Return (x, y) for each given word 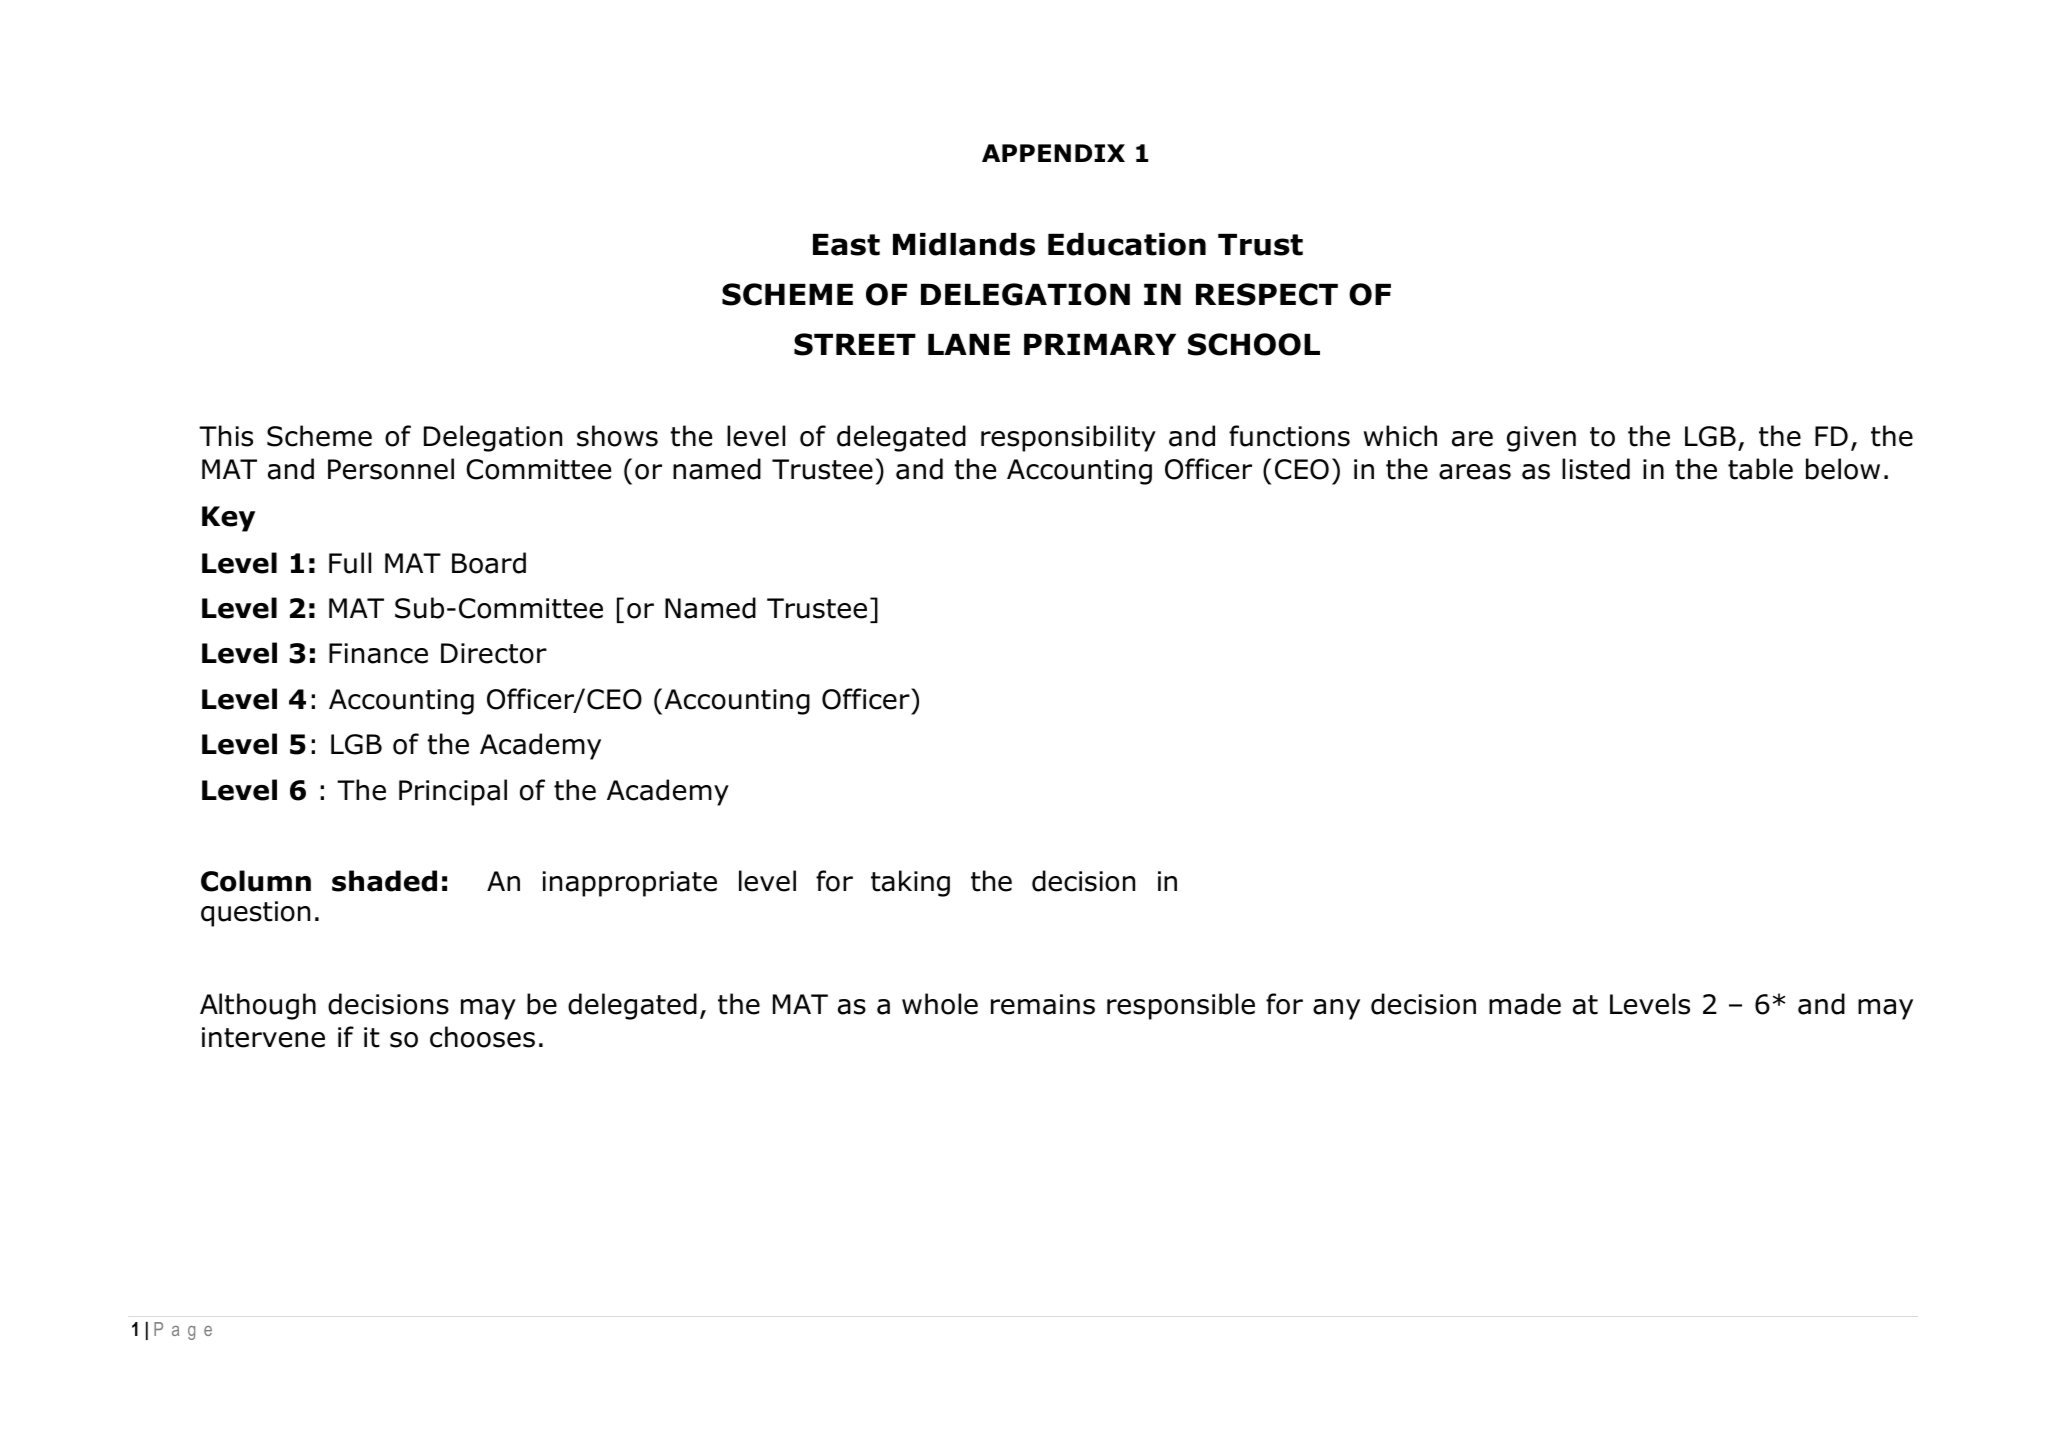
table (1760, 469)
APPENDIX (1053, 153)
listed (1596, 469)
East (846, 245)
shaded (384, 881)
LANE (969, 344)
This (226, 436)
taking (910, 883)
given (1541, 439)
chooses (482, 1037)
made (1525, 1004)
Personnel (391, 469)
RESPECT (1267, 294)
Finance (378, 653)
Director (494, 653)
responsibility (1068, 438)
